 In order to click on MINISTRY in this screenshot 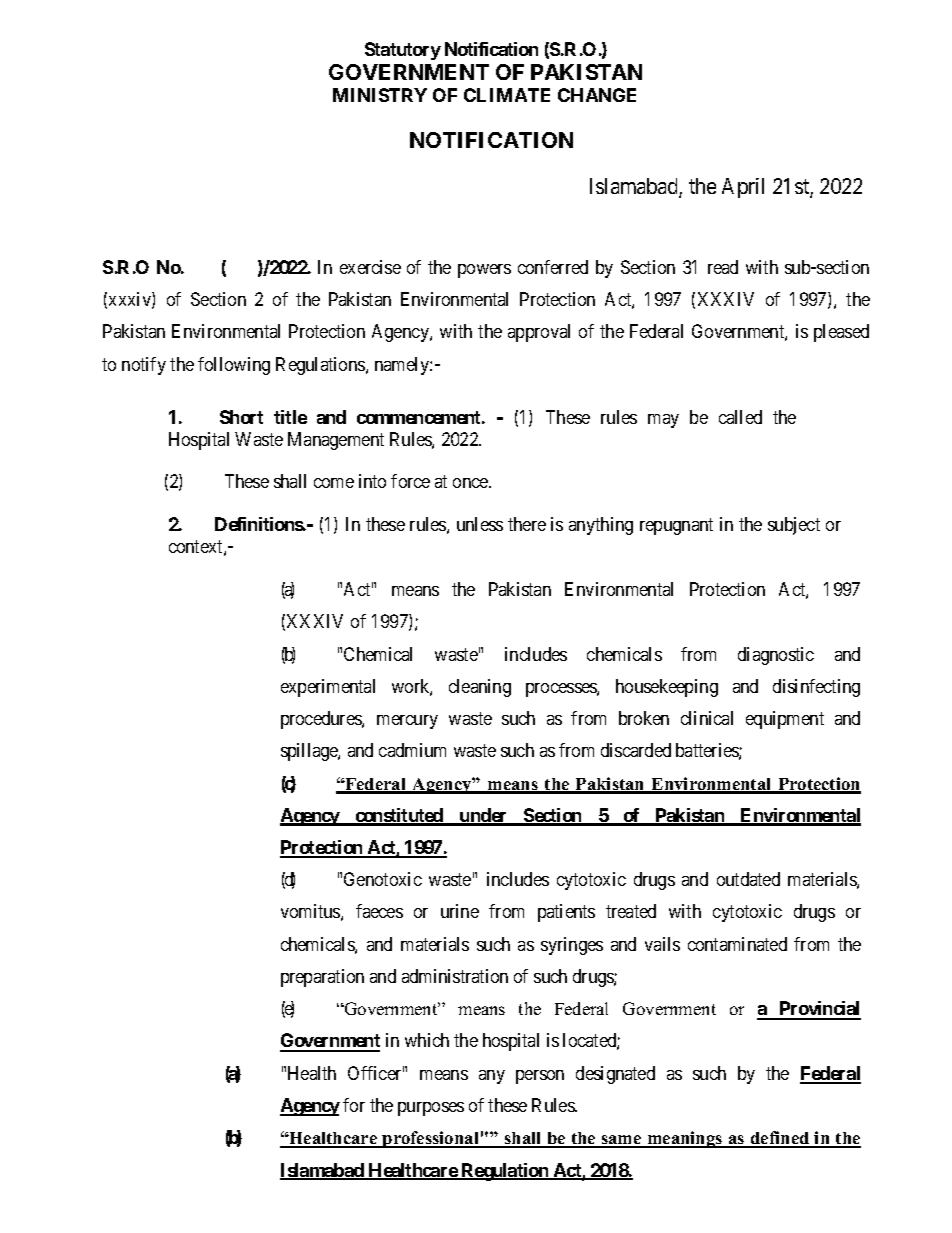, I will do `click(380, 95)`.
